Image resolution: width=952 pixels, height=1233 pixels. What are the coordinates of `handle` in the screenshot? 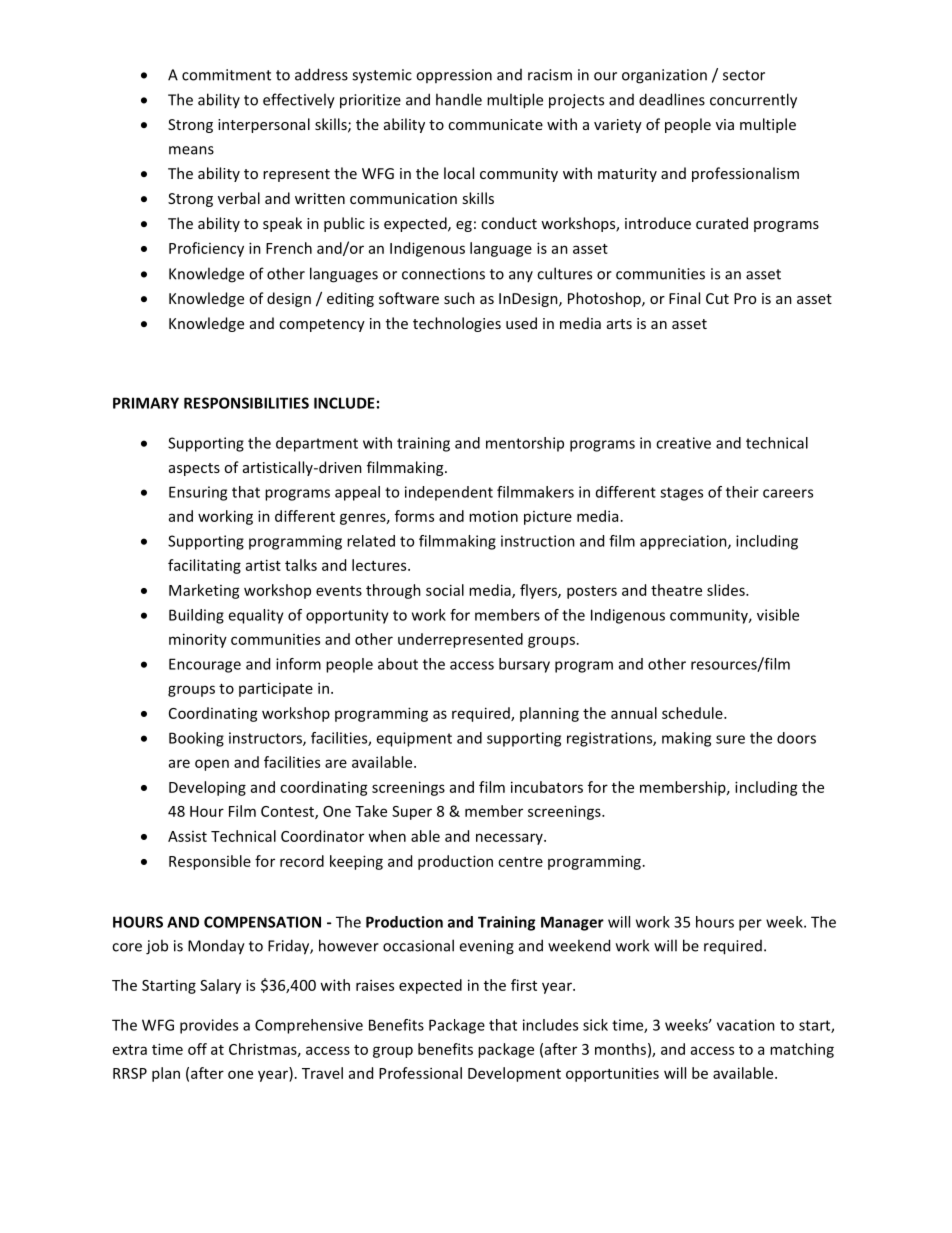 It's located at (459, 99).
